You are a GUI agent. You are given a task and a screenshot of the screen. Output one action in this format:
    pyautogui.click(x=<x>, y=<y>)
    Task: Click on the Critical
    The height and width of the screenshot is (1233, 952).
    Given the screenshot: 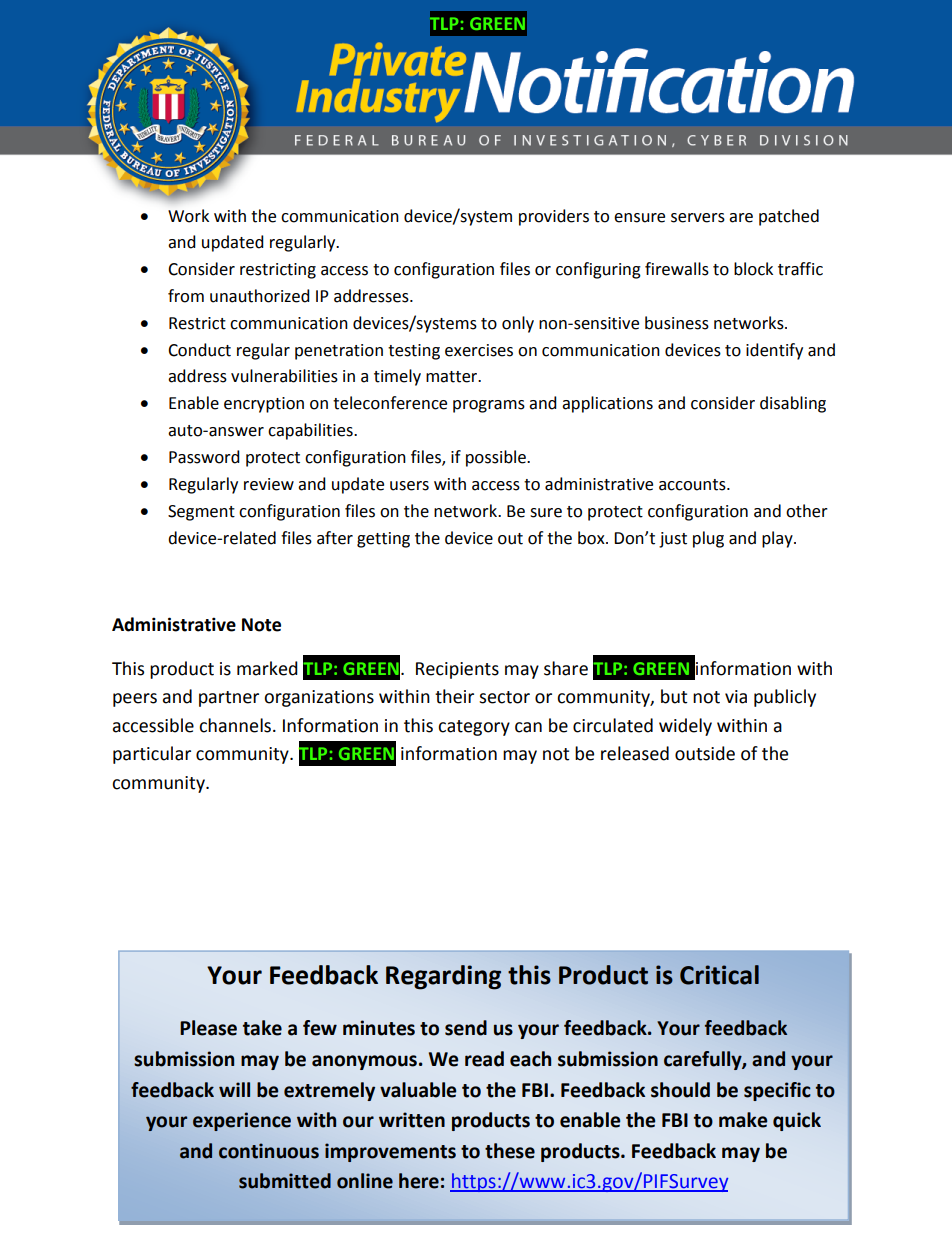 What is the action you would take?
    pyautogui.click(x=719, y=975)
